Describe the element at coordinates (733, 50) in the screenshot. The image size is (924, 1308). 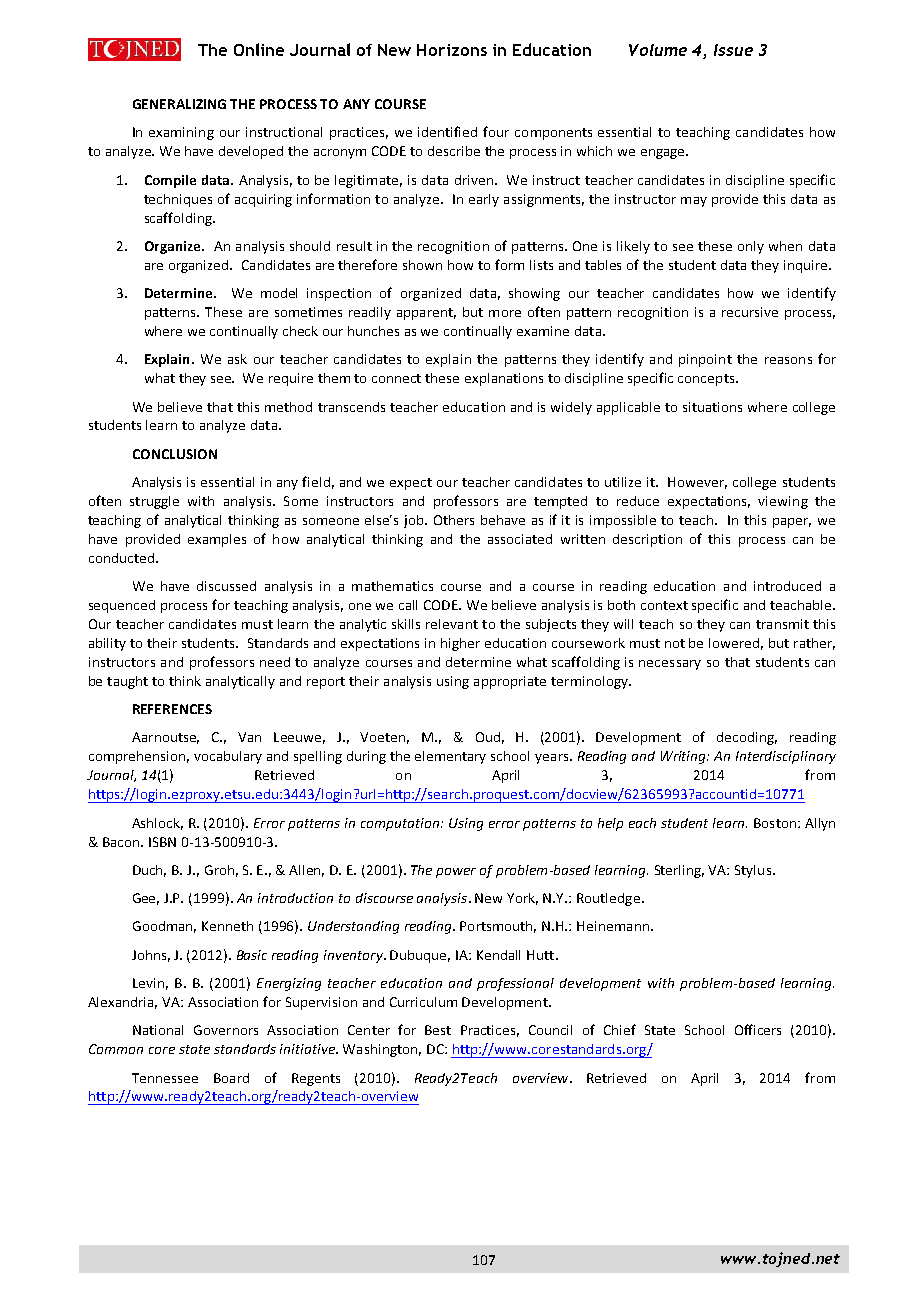
I see `Issue` at that location.
